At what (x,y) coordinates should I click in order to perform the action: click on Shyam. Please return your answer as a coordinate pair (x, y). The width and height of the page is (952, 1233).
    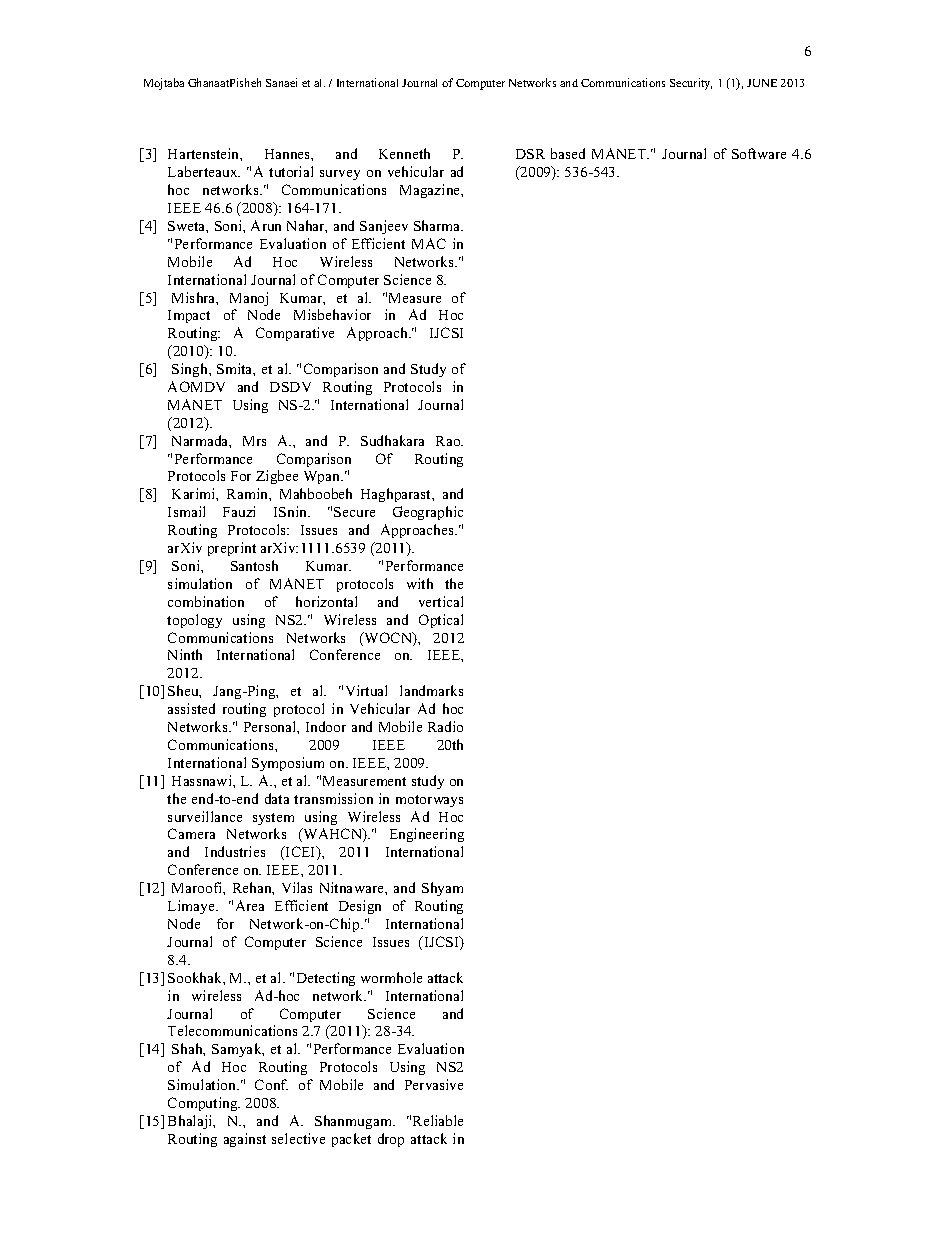
    Looking at the image, I should click on (442, 889).
